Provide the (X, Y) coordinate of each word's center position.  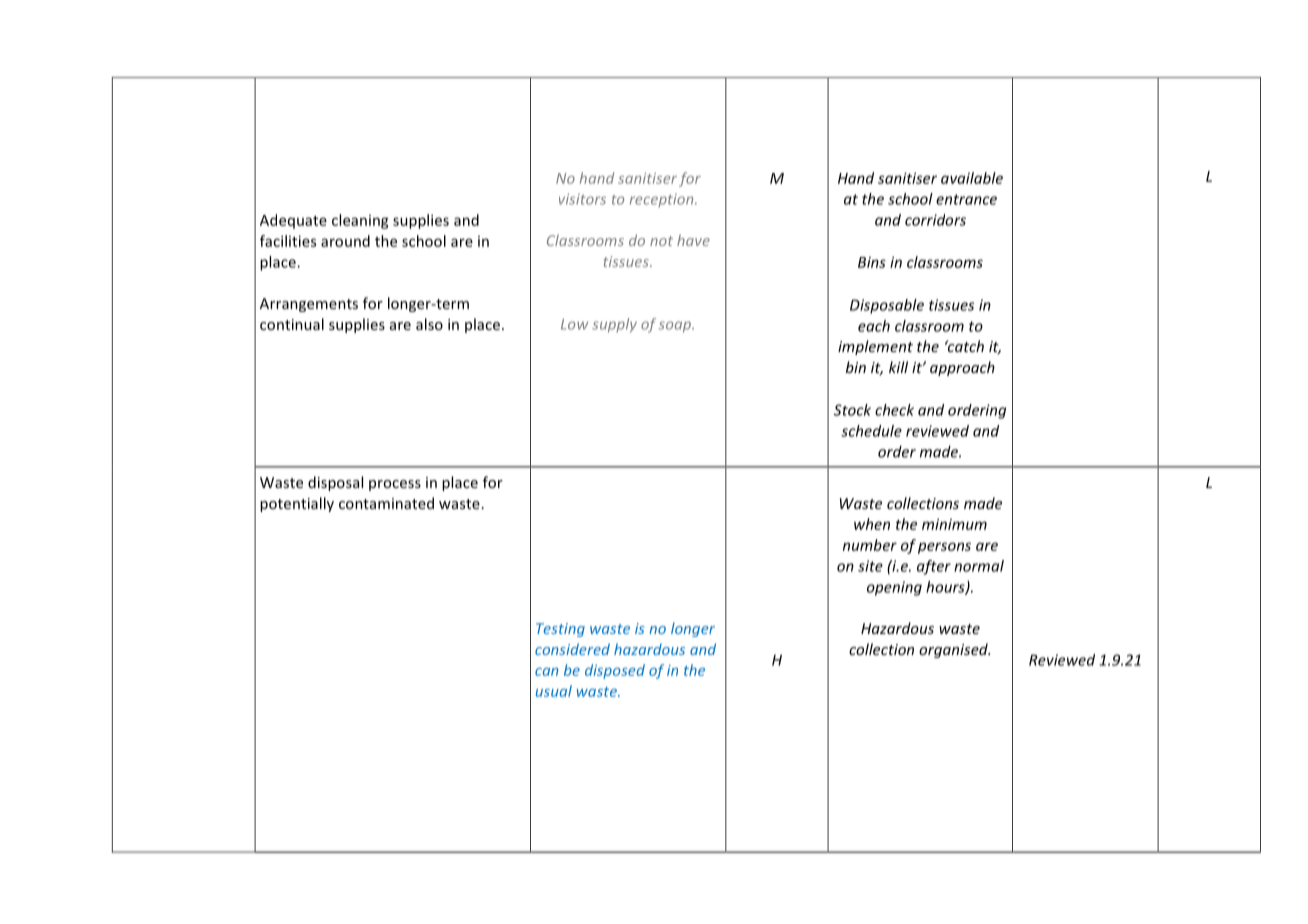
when (872, 524)
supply (614, 325)
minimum (954, 524)
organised (954, 650)
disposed (615, 671)
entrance (966, 199)
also (429, 324)
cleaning (360, 221)
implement (875, 347)
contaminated (386, 503)
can (546, 672)
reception (663, 201)
